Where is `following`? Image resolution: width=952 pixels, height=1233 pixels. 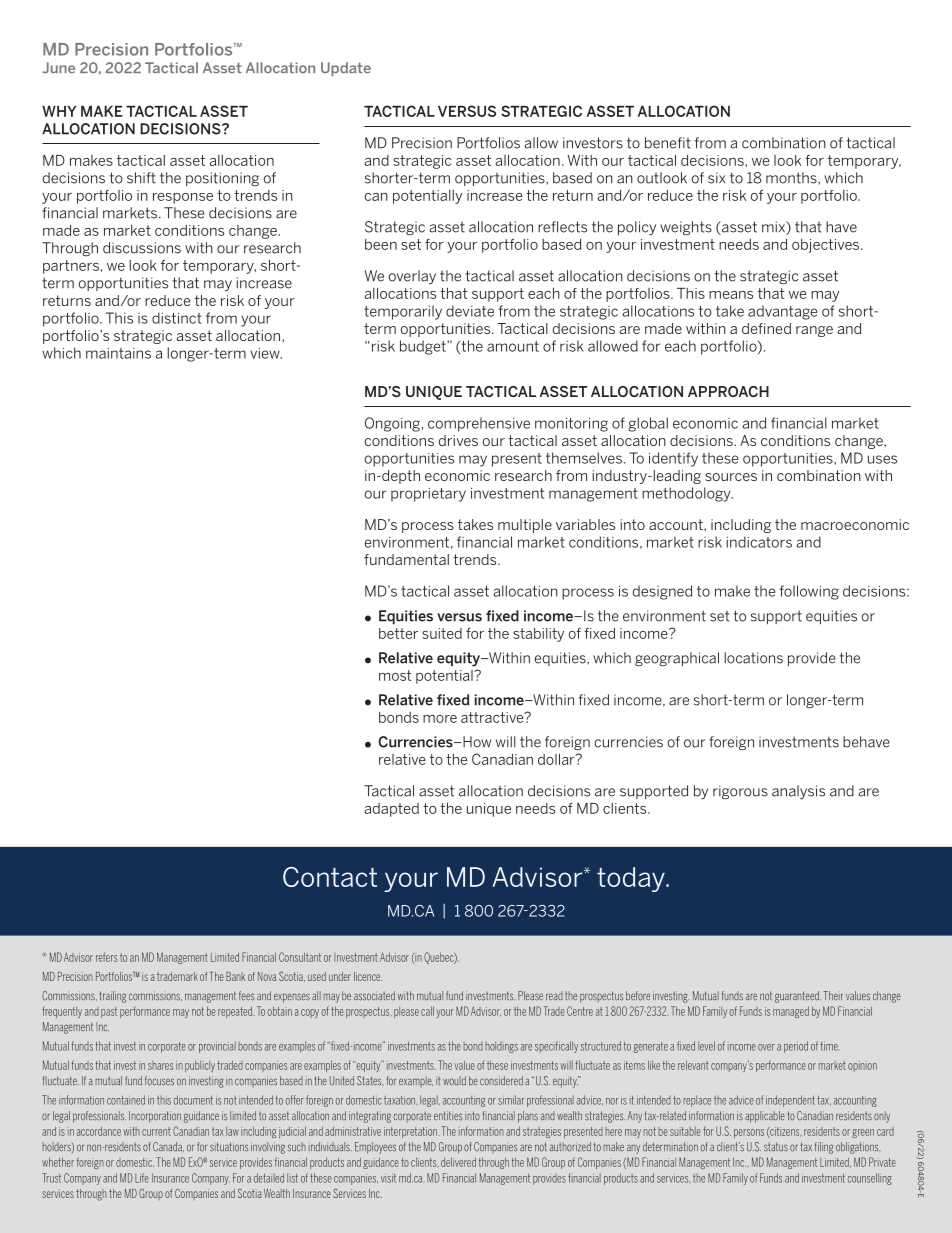
following is located at coordinates (809, 592).
